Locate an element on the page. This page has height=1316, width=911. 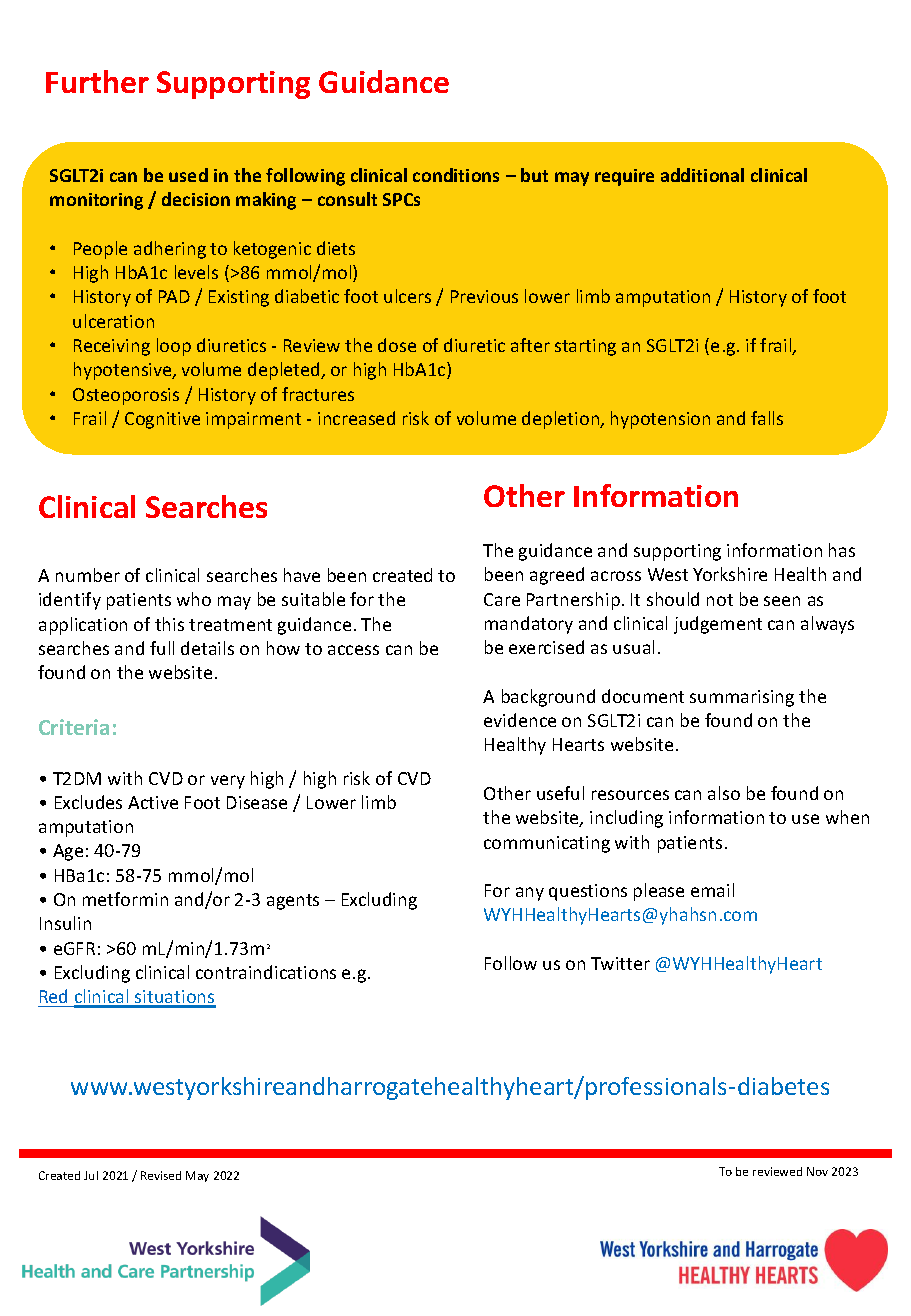
summarising is located at coordinates (742, 698).
